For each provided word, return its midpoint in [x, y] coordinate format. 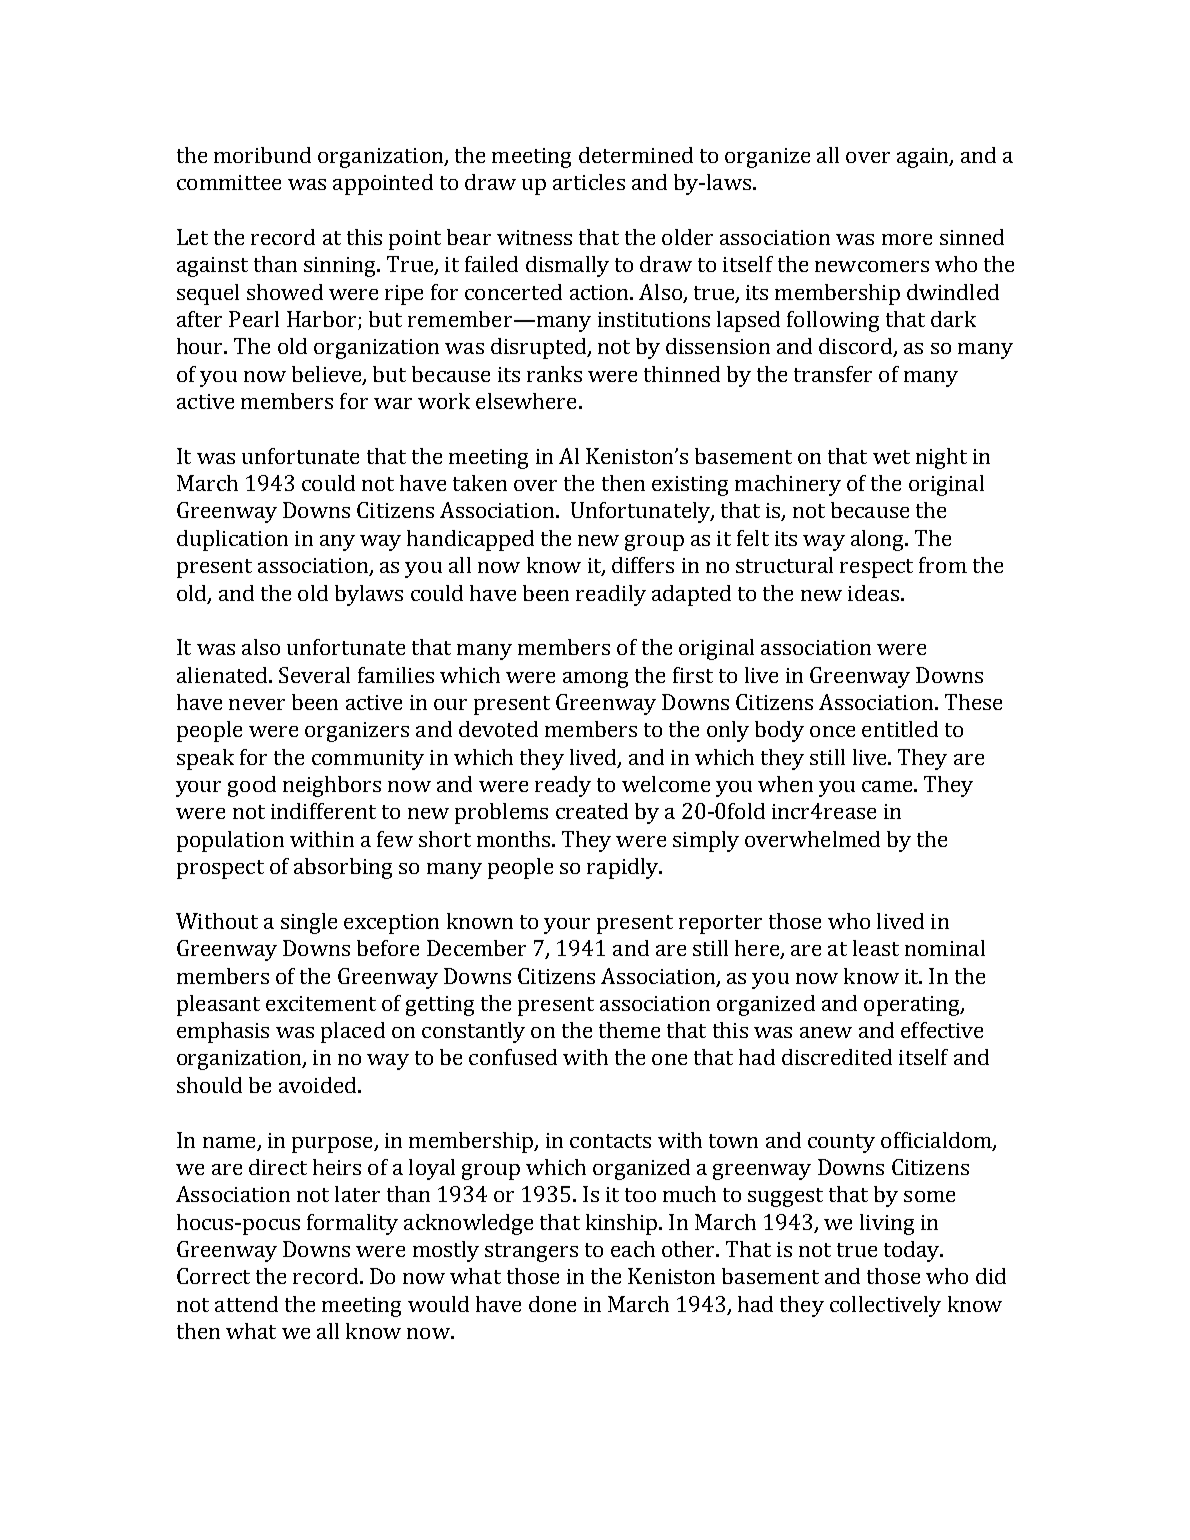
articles [589, 182]
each [633, 1249]
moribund [262, 155]
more [907, 239]
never [257, 704]
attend [246, 1304]
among [595, 680]
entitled [900, 729]
